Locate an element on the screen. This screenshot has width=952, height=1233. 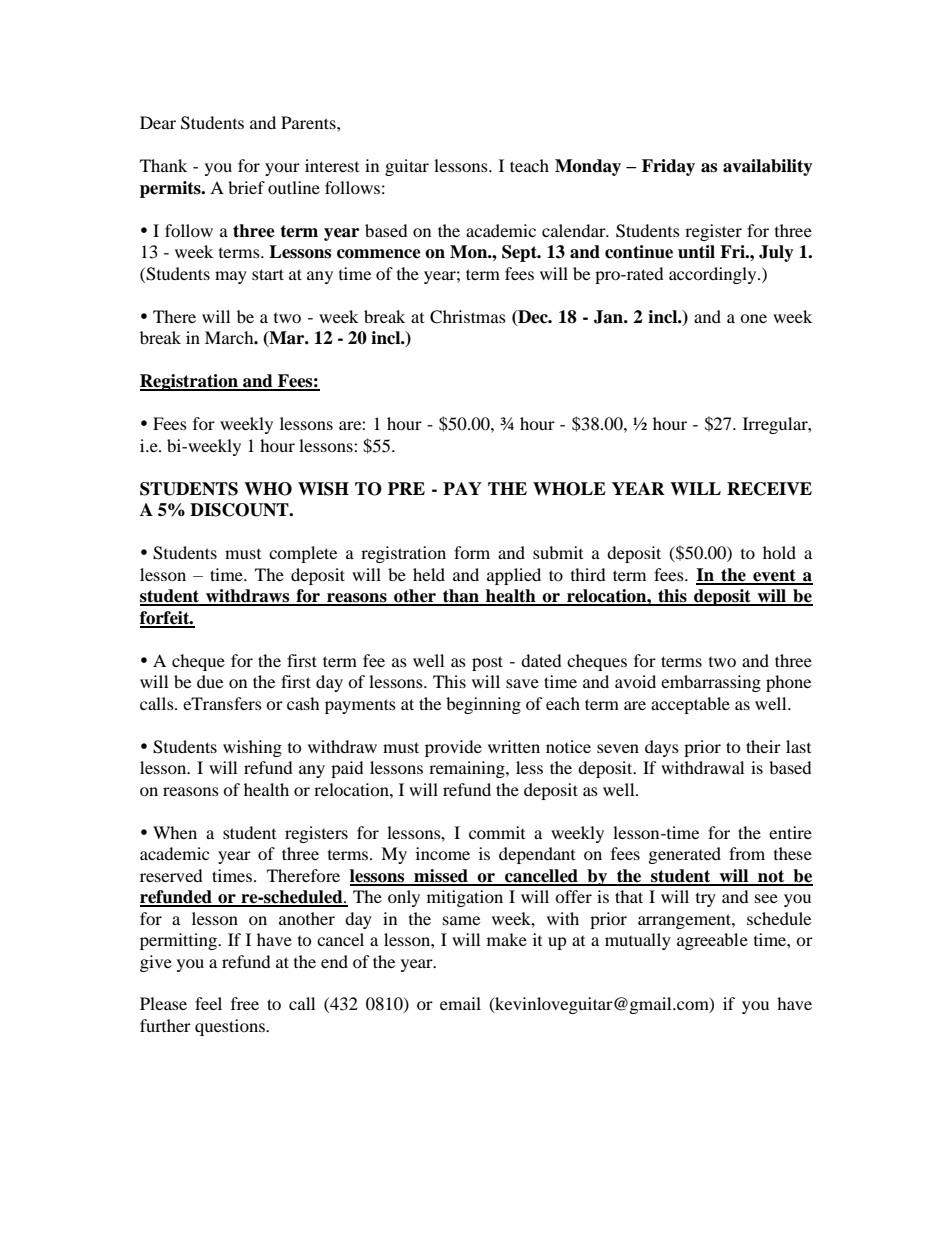
their is located at coordinates (763, 746).
